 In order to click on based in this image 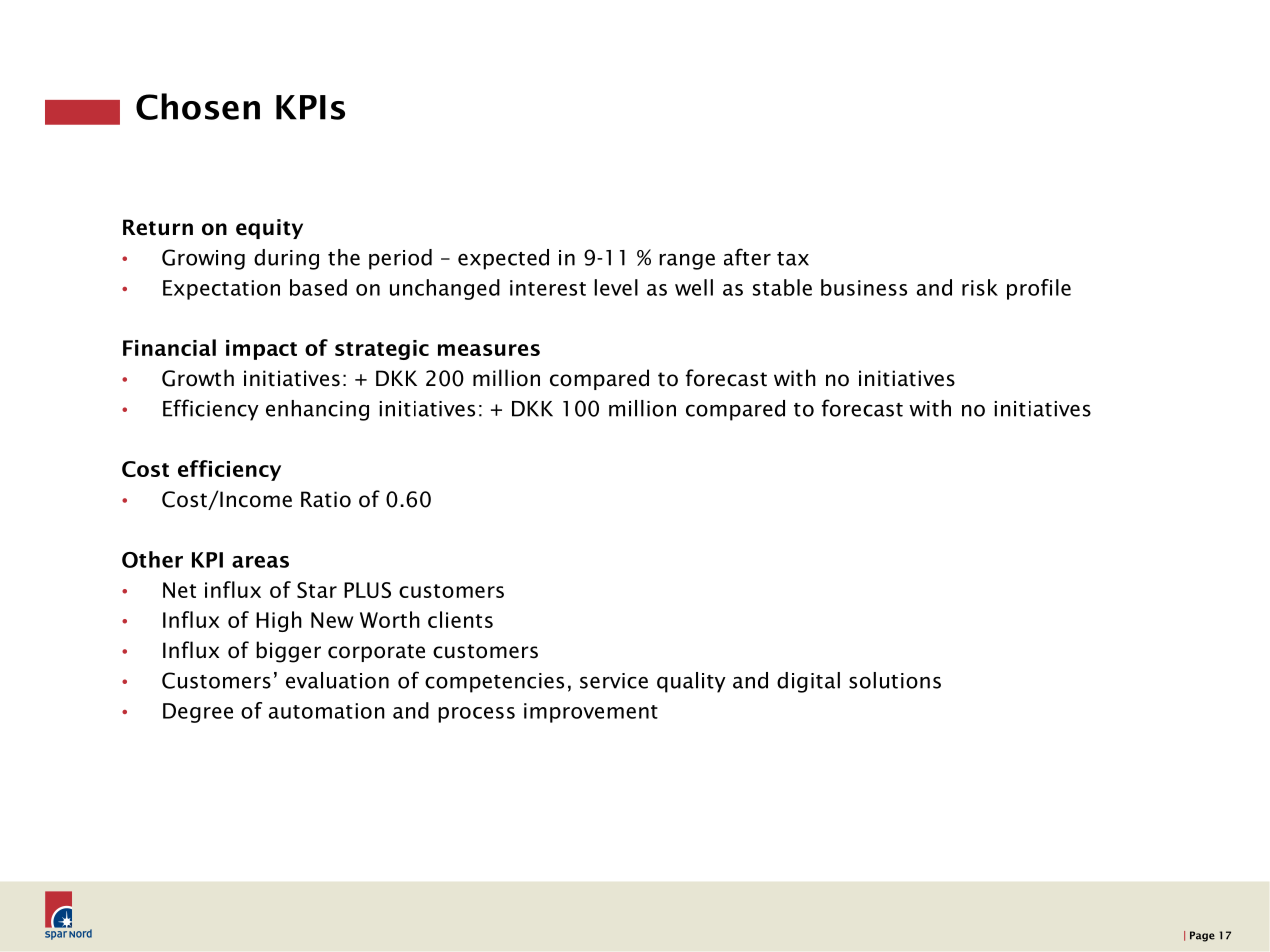, I will do `click(318, 287)`.
